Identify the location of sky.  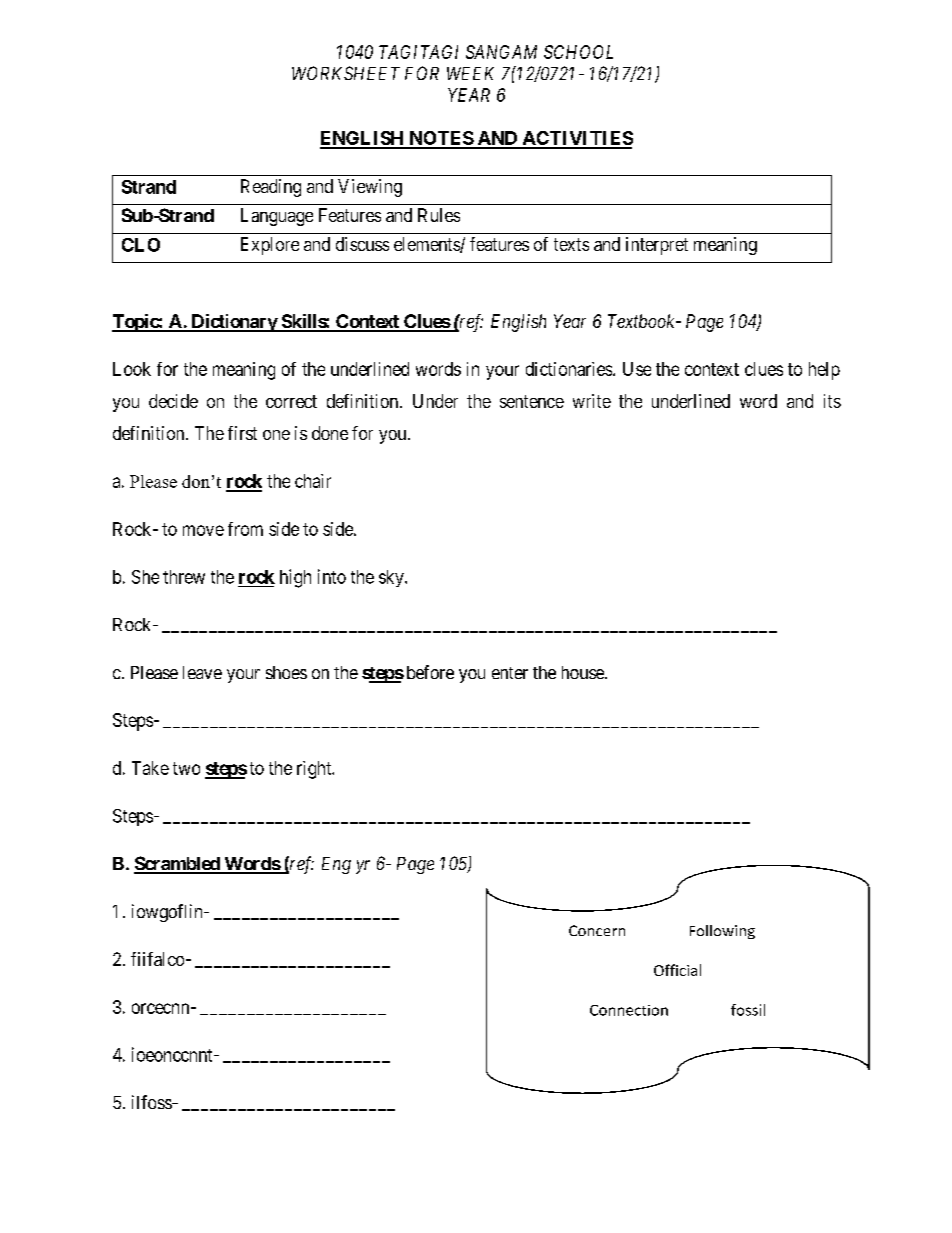
(392, 578).
